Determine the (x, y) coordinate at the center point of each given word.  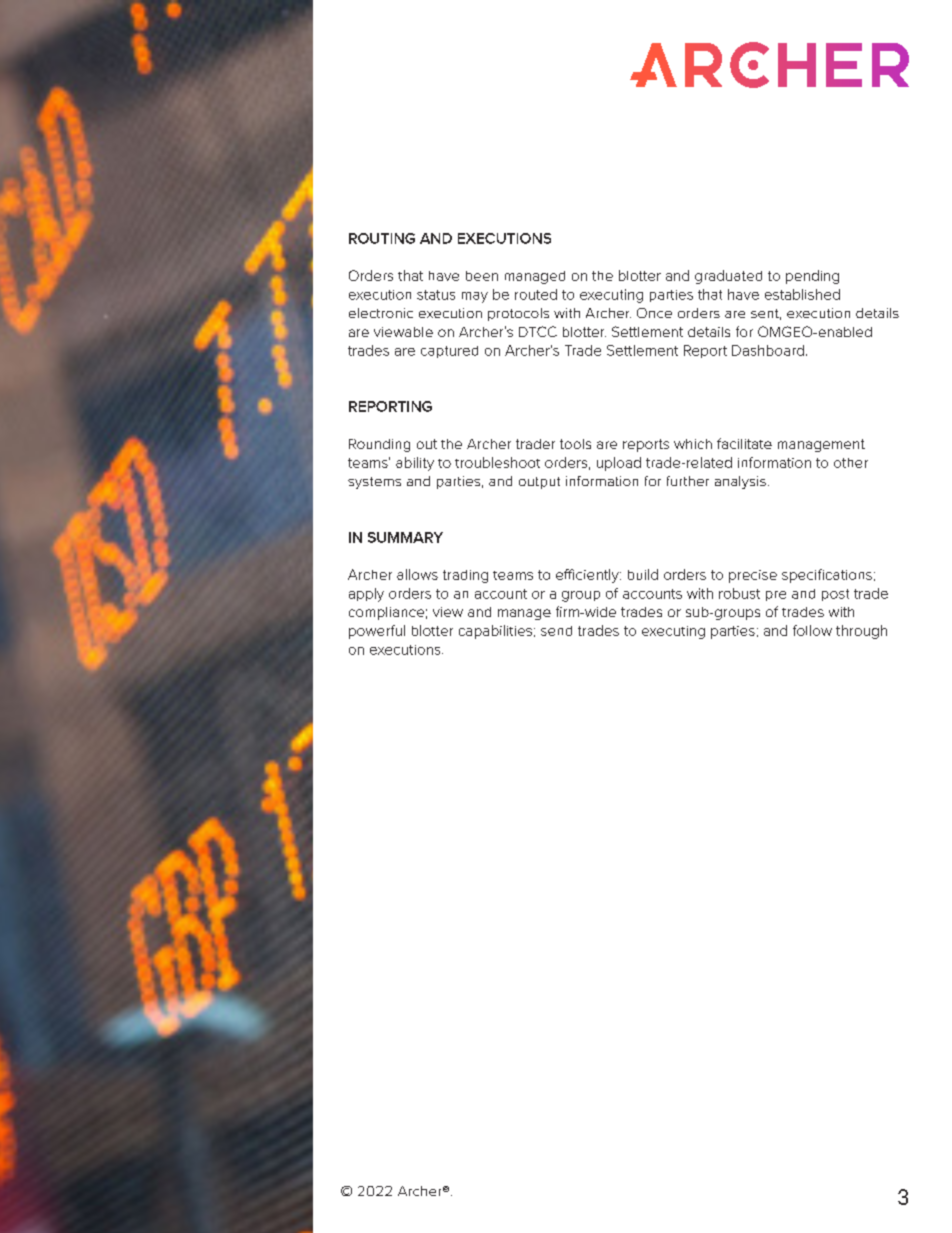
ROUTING (382, 238)
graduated (728, 277)
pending (812, 277)
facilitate (744, 443)
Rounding (379, 445)
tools (575, 444)
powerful (377, 632)
